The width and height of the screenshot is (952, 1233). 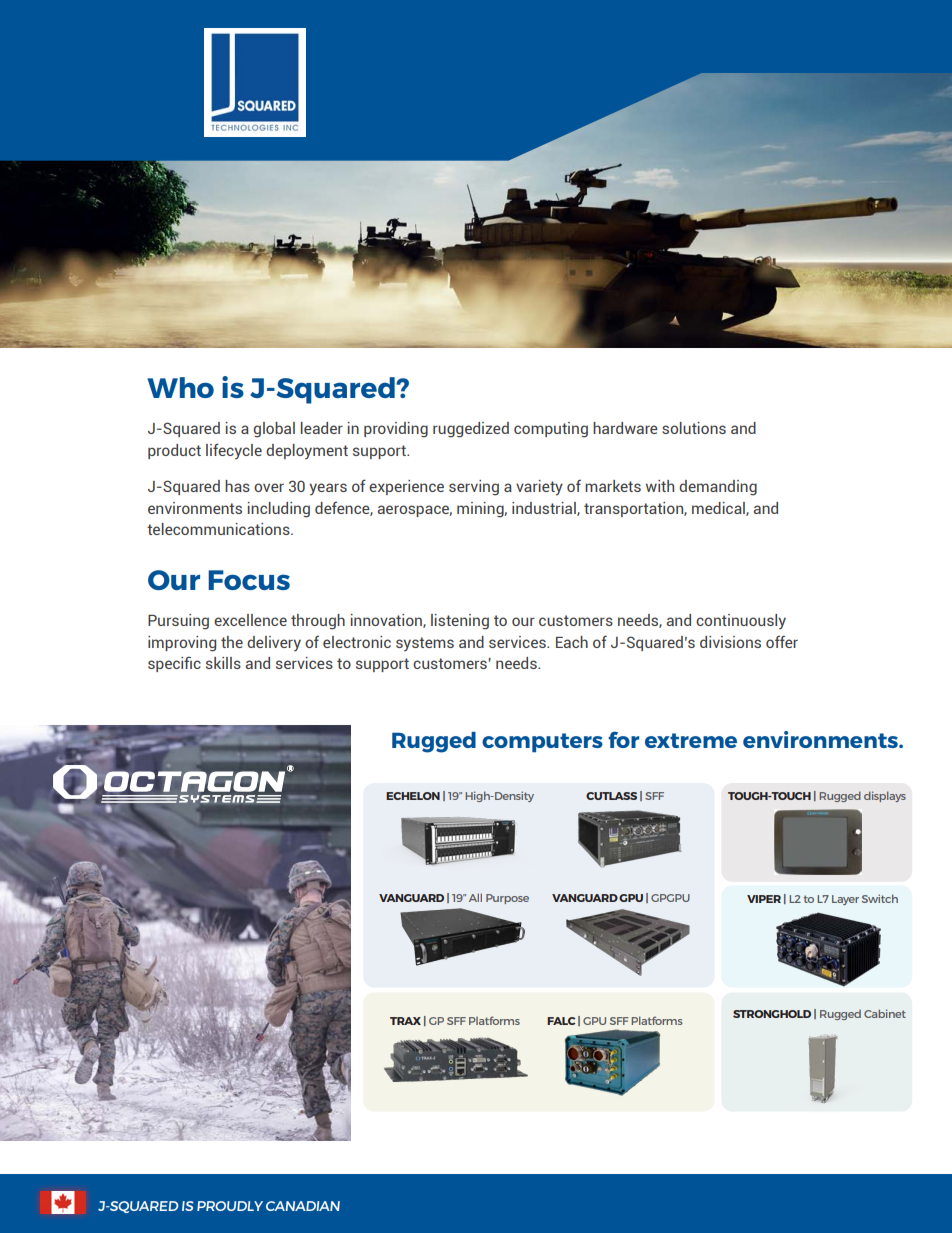 What do you see at coordinates (542, 742) in the screenshot?
I see `computers` at bounding box center [542, 742].
